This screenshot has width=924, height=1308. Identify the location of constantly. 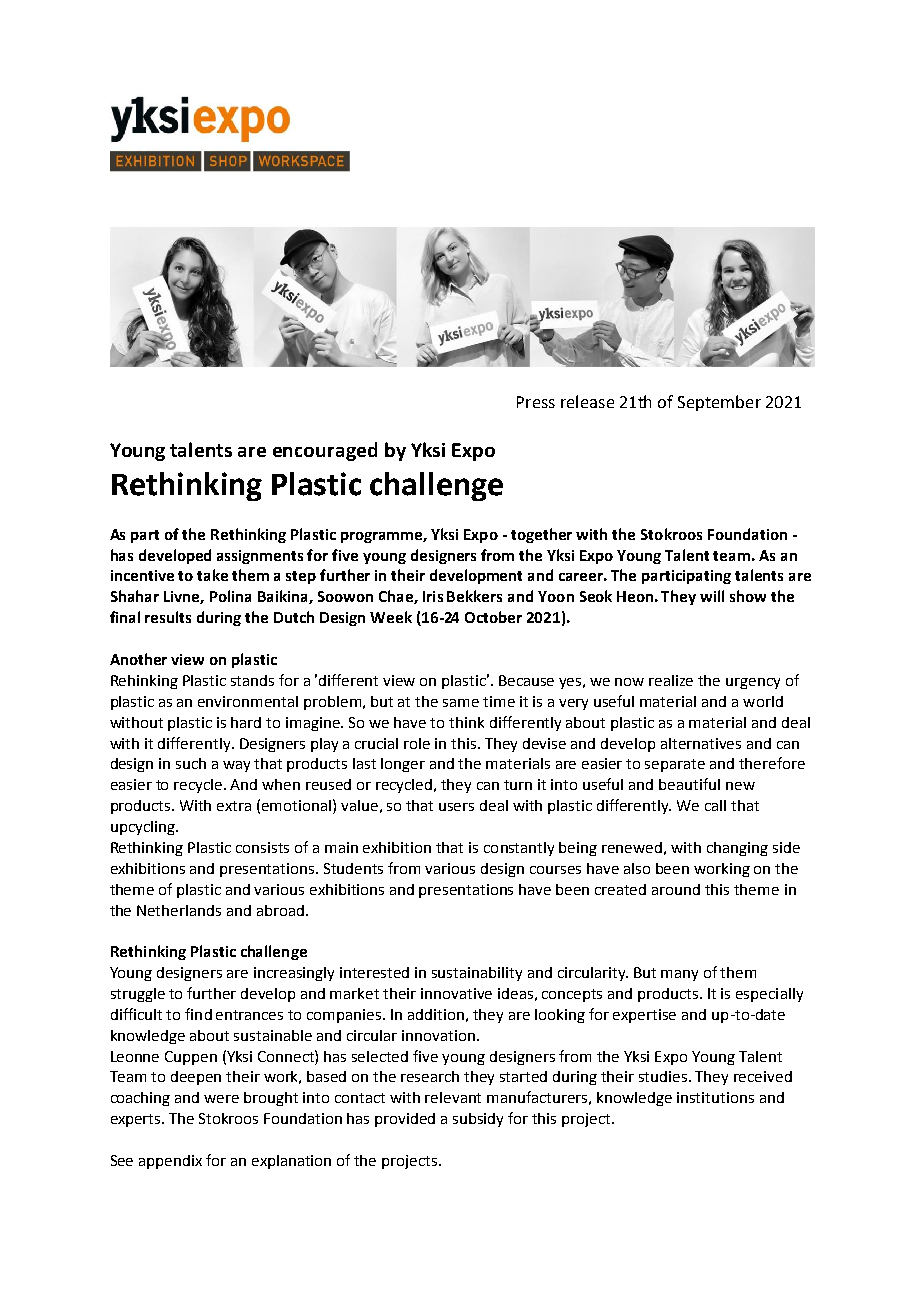
(519, 849).
